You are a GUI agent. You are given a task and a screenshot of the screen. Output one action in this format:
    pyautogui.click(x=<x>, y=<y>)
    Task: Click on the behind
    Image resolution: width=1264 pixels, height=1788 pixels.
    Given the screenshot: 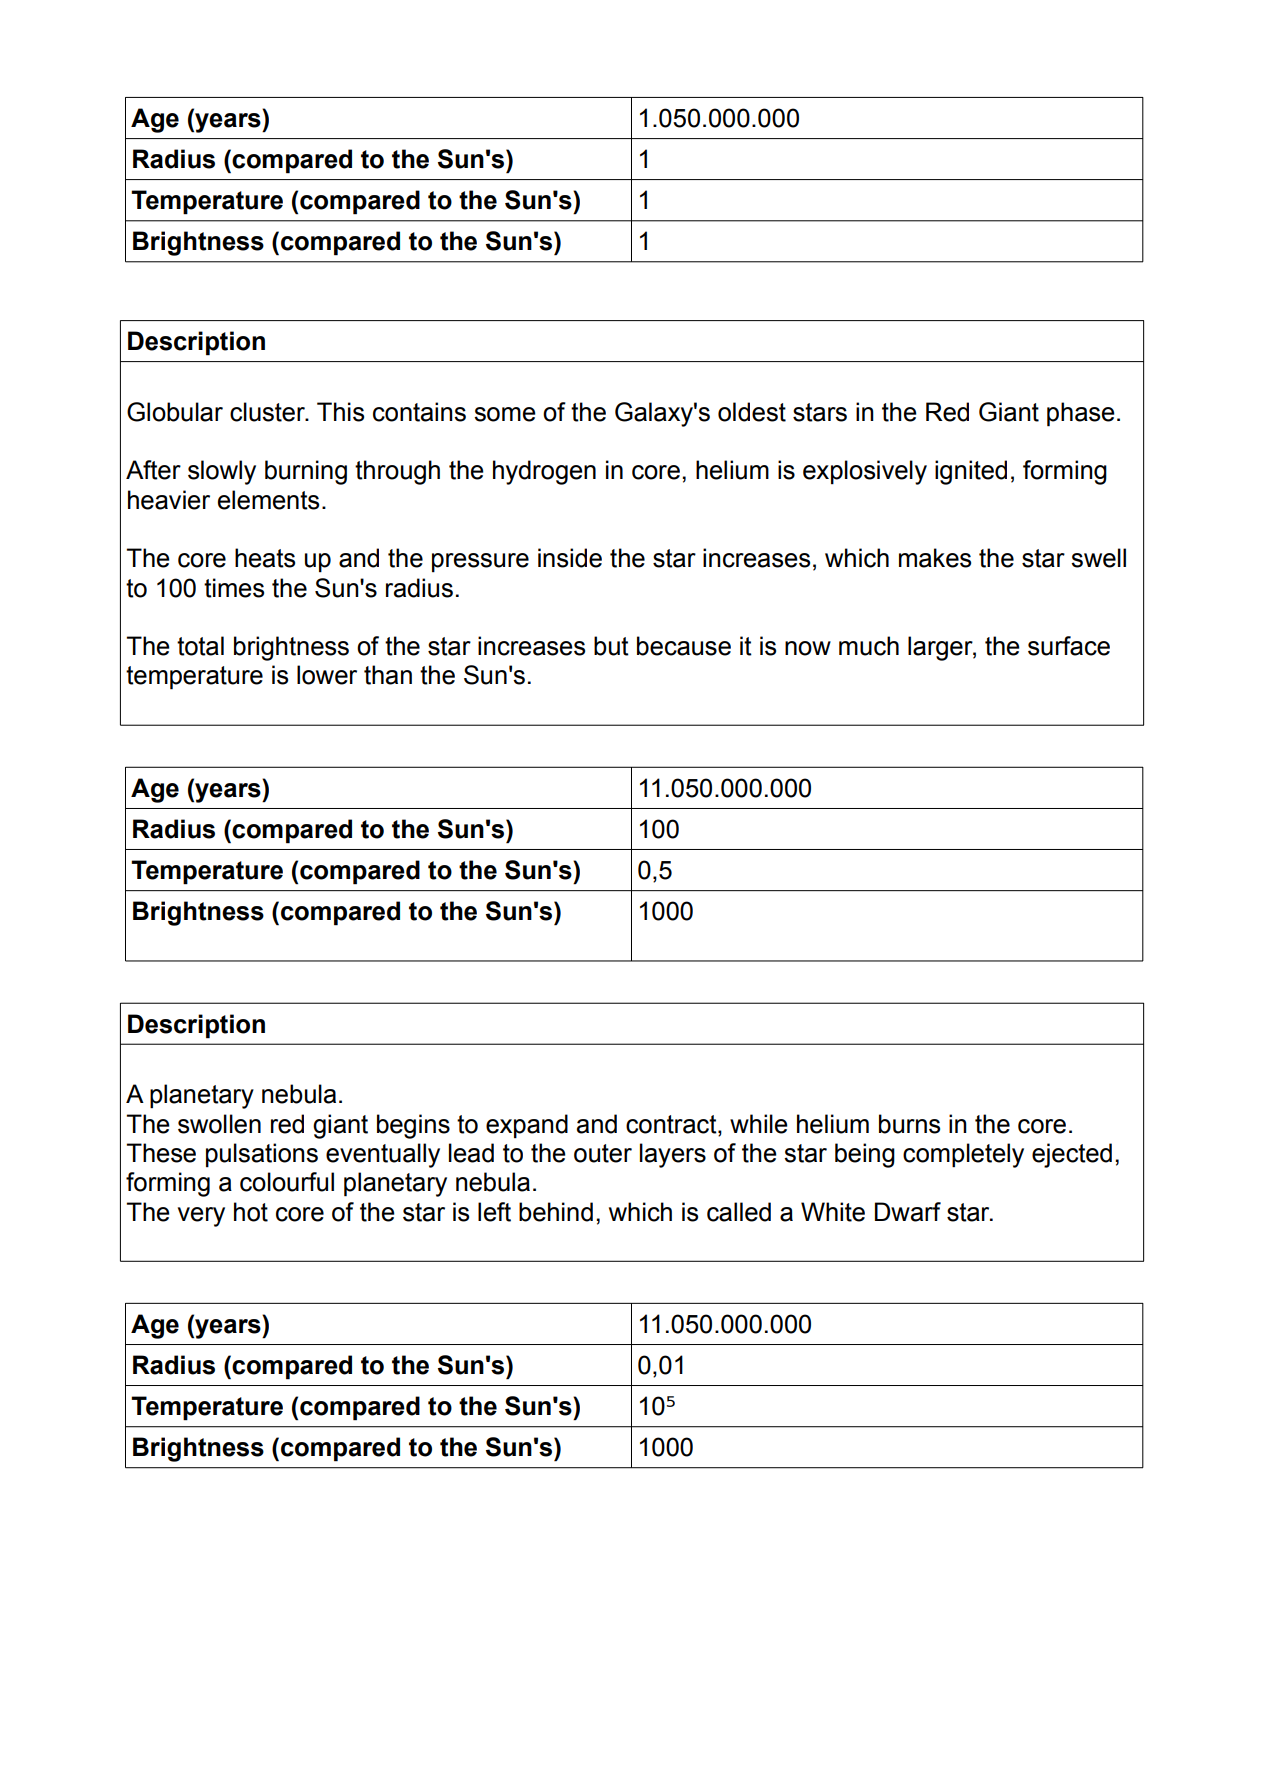 What is the action you would take?
    pyautogui.click(x=556, y=1212)
